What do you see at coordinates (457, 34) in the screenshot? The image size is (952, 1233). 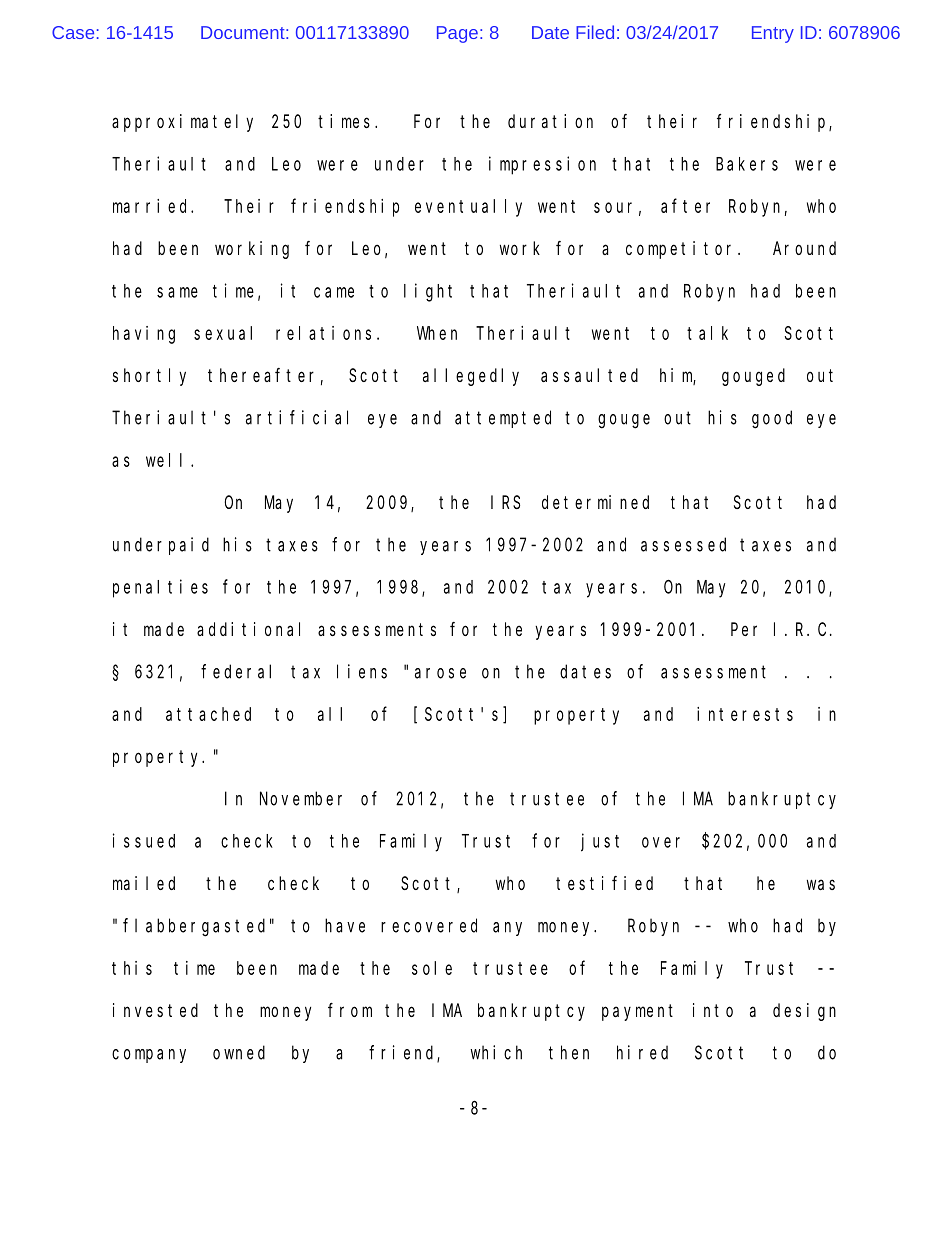 I see `Page` at bounding box center [457, 34].
